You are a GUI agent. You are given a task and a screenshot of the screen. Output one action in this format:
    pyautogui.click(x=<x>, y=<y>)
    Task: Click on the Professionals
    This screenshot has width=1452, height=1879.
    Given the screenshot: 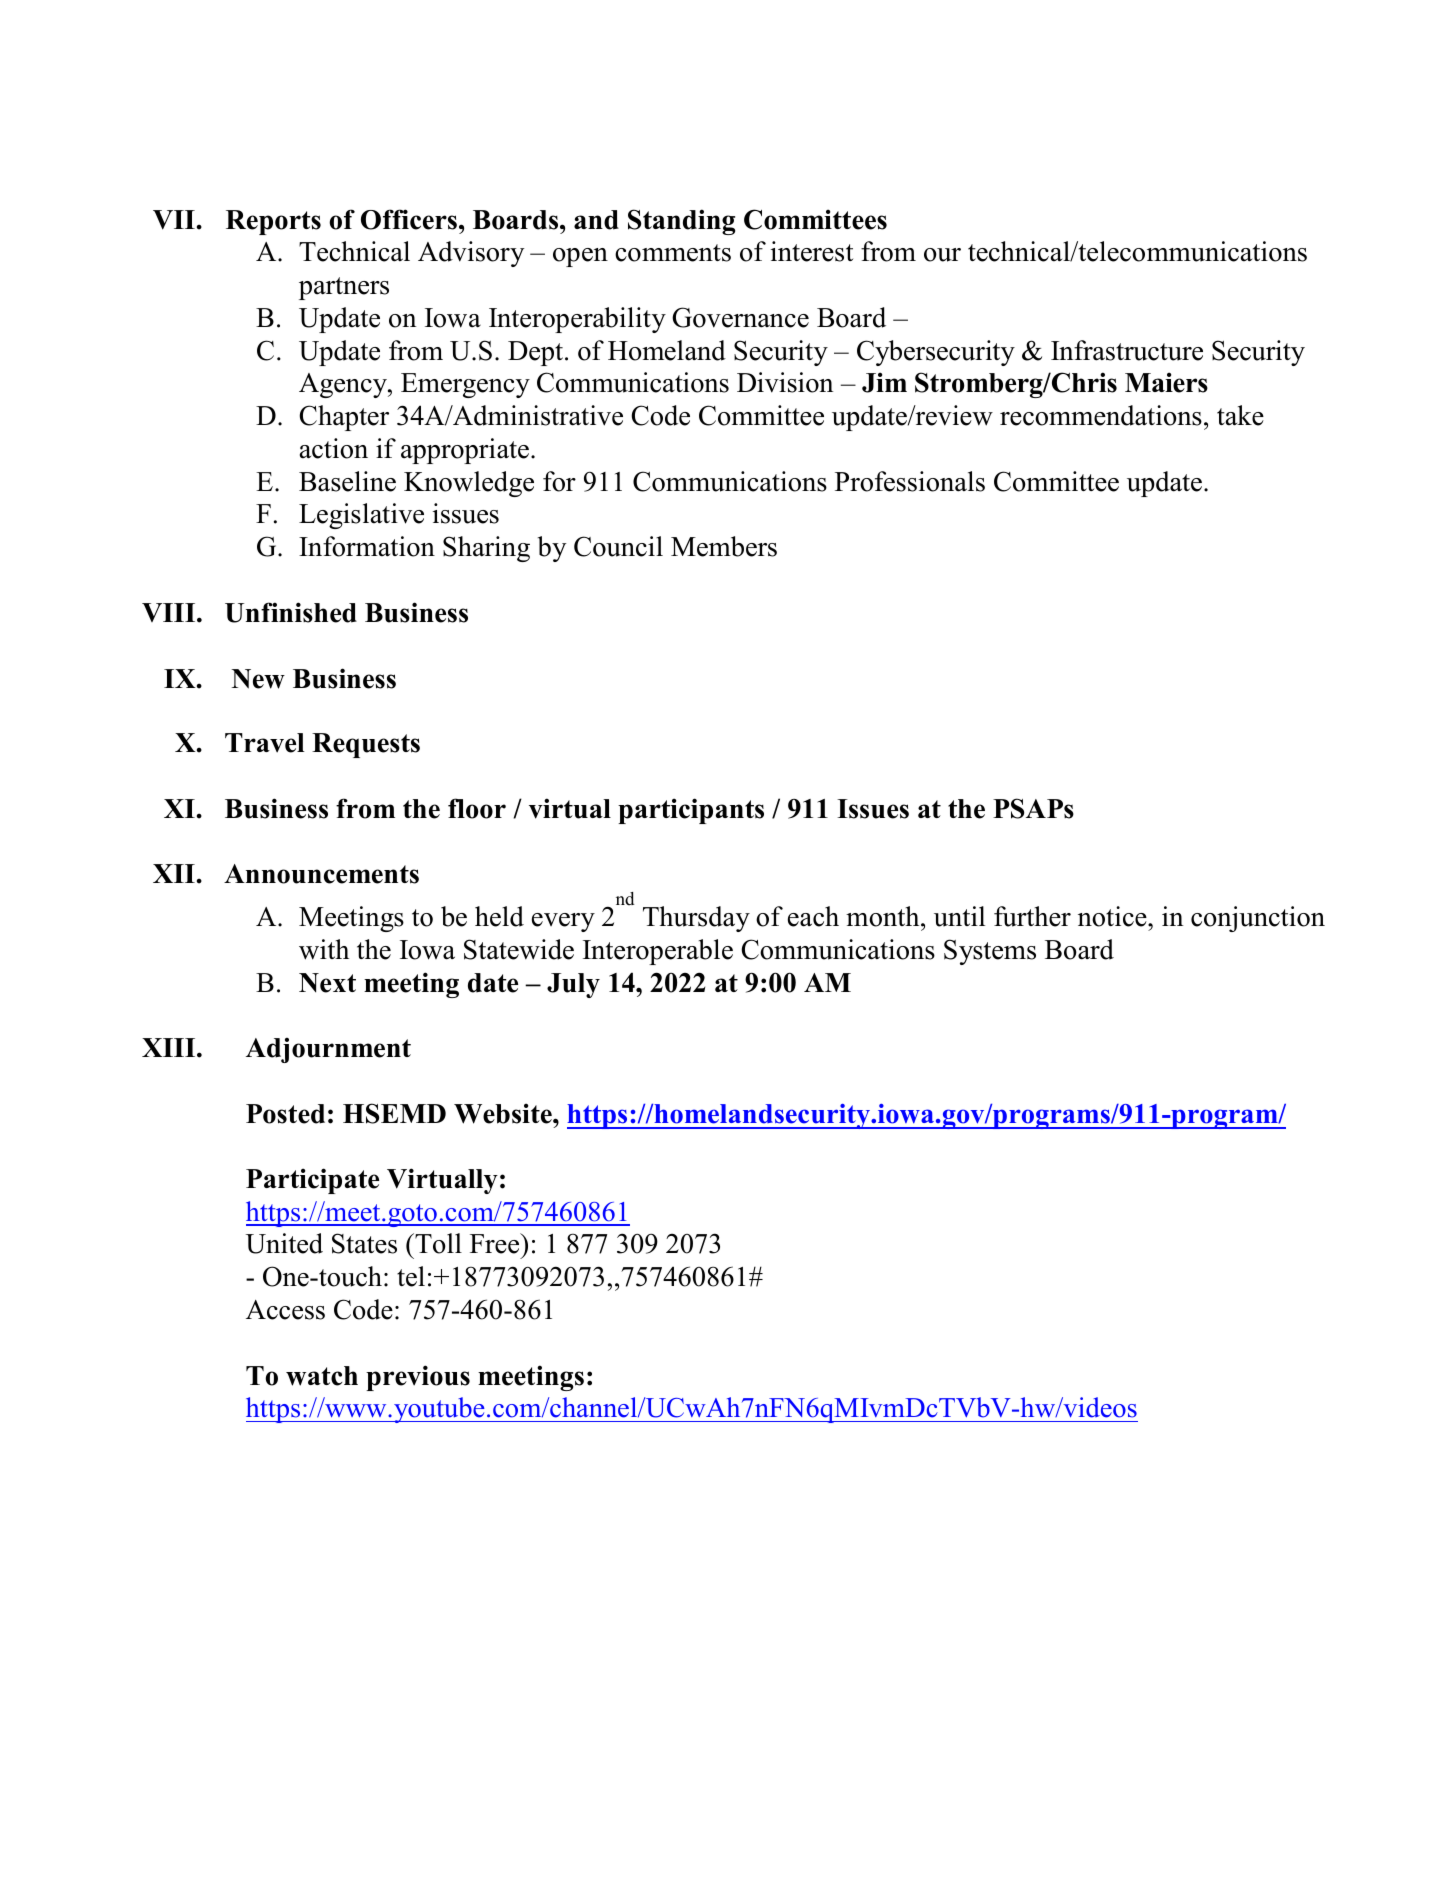 What is the action you would take?
    pyautogui.click(x=910, y=481)
